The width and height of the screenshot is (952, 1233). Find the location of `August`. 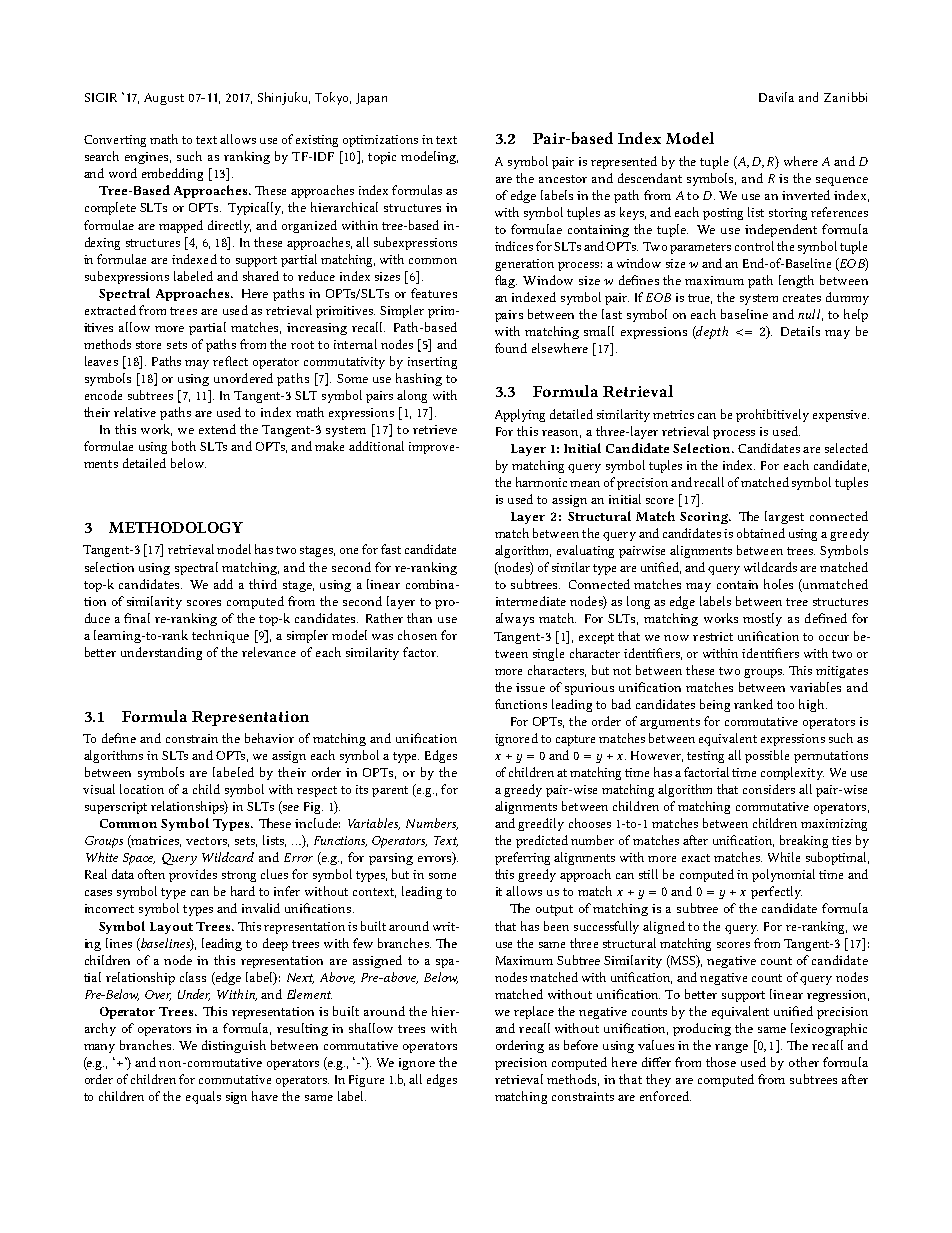

August is located at coordinates (164, 99).
